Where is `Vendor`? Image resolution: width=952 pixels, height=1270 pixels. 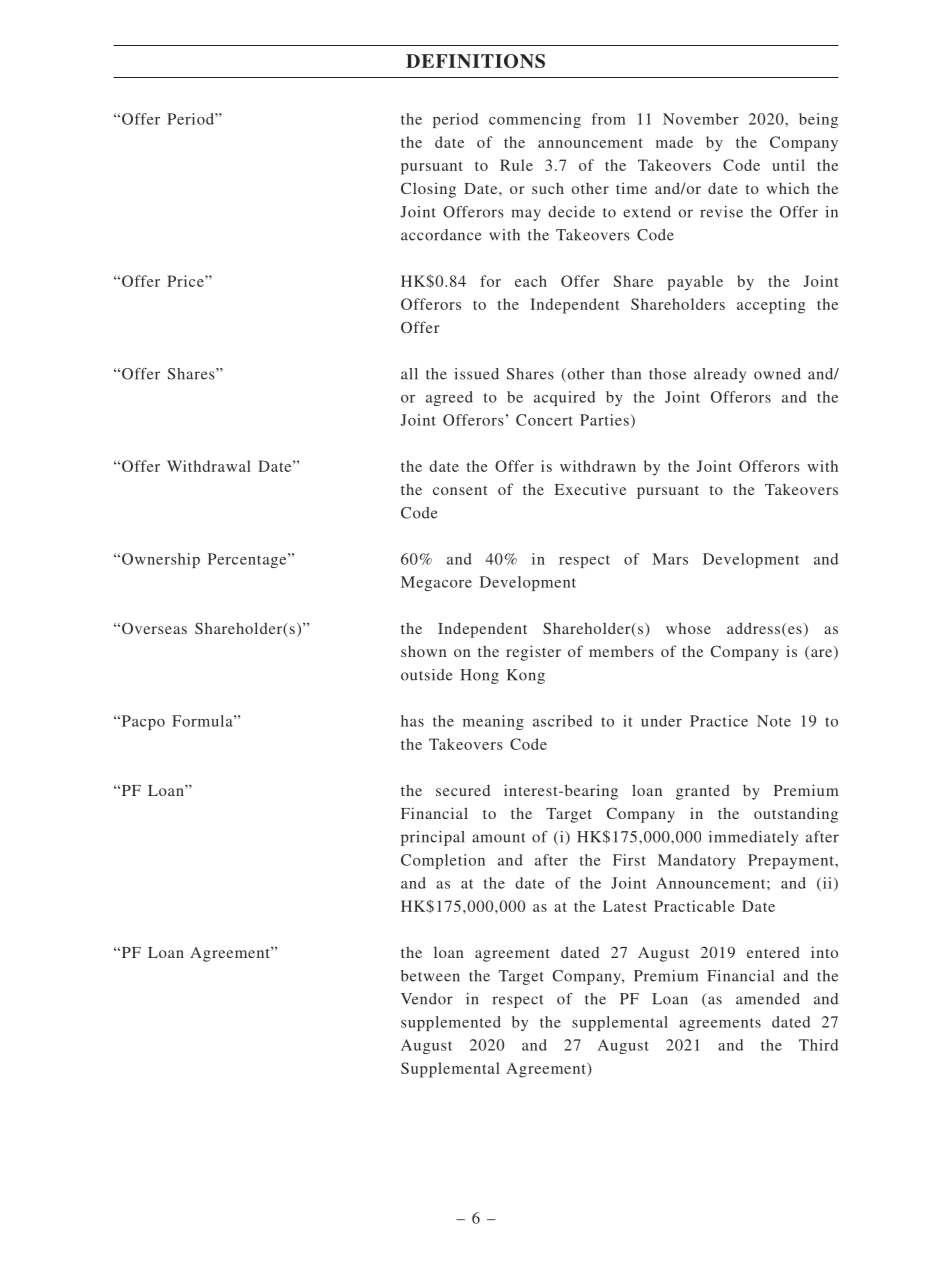
Vendor is located at coordinates (427, 999).
